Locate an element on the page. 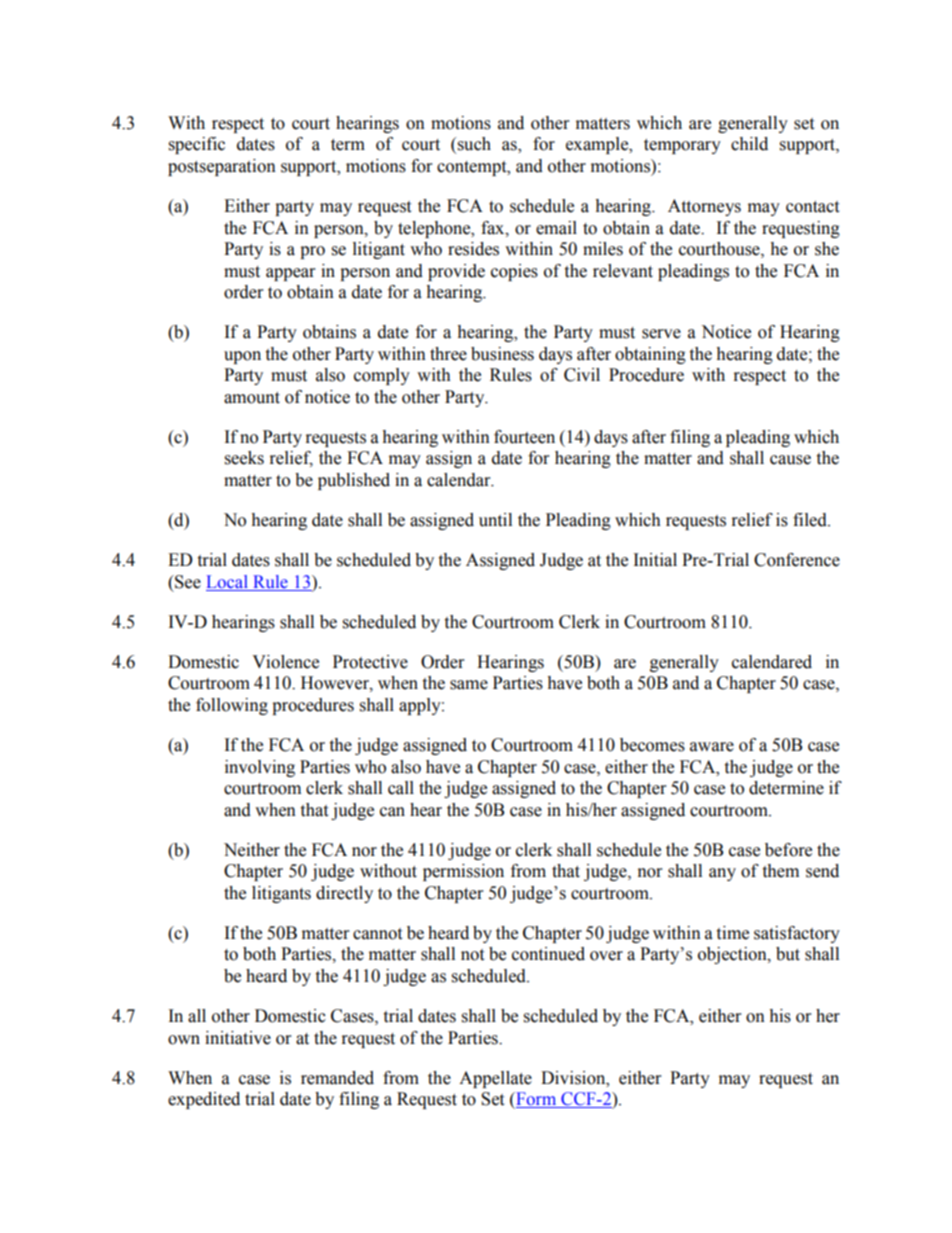 The height and width of the image is (1233, 952). child is located at coordinates (749, 144).
